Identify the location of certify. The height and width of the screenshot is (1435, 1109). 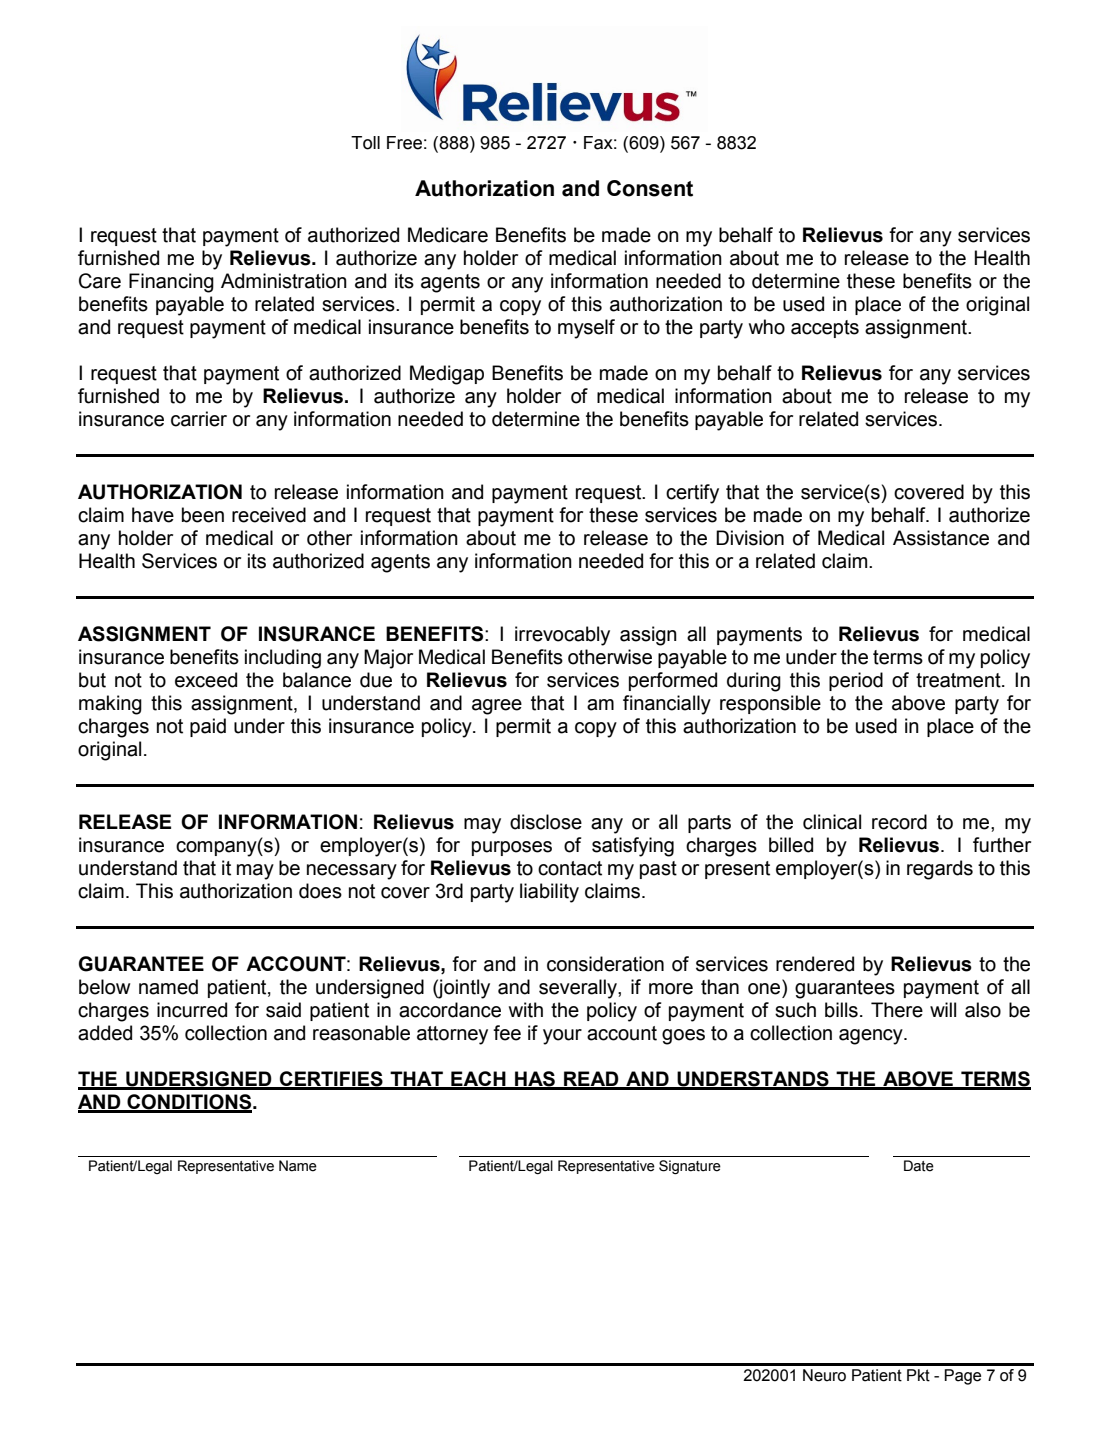
(692, 494).
